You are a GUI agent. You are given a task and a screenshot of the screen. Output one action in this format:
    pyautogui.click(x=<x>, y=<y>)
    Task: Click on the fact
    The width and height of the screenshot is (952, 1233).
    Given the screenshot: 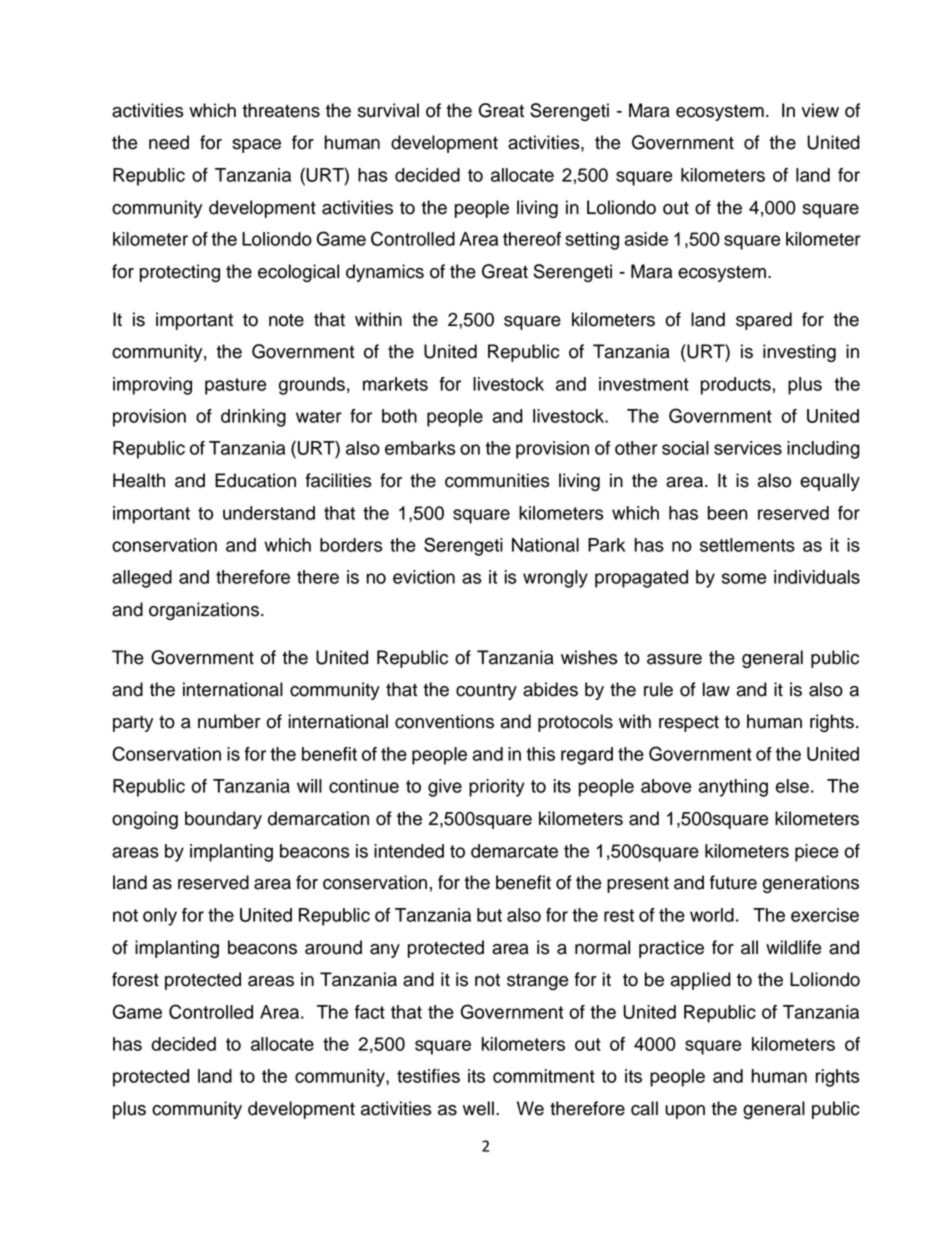 What is the action you would take?
    pyautogui.click(x=370, y=1012)
